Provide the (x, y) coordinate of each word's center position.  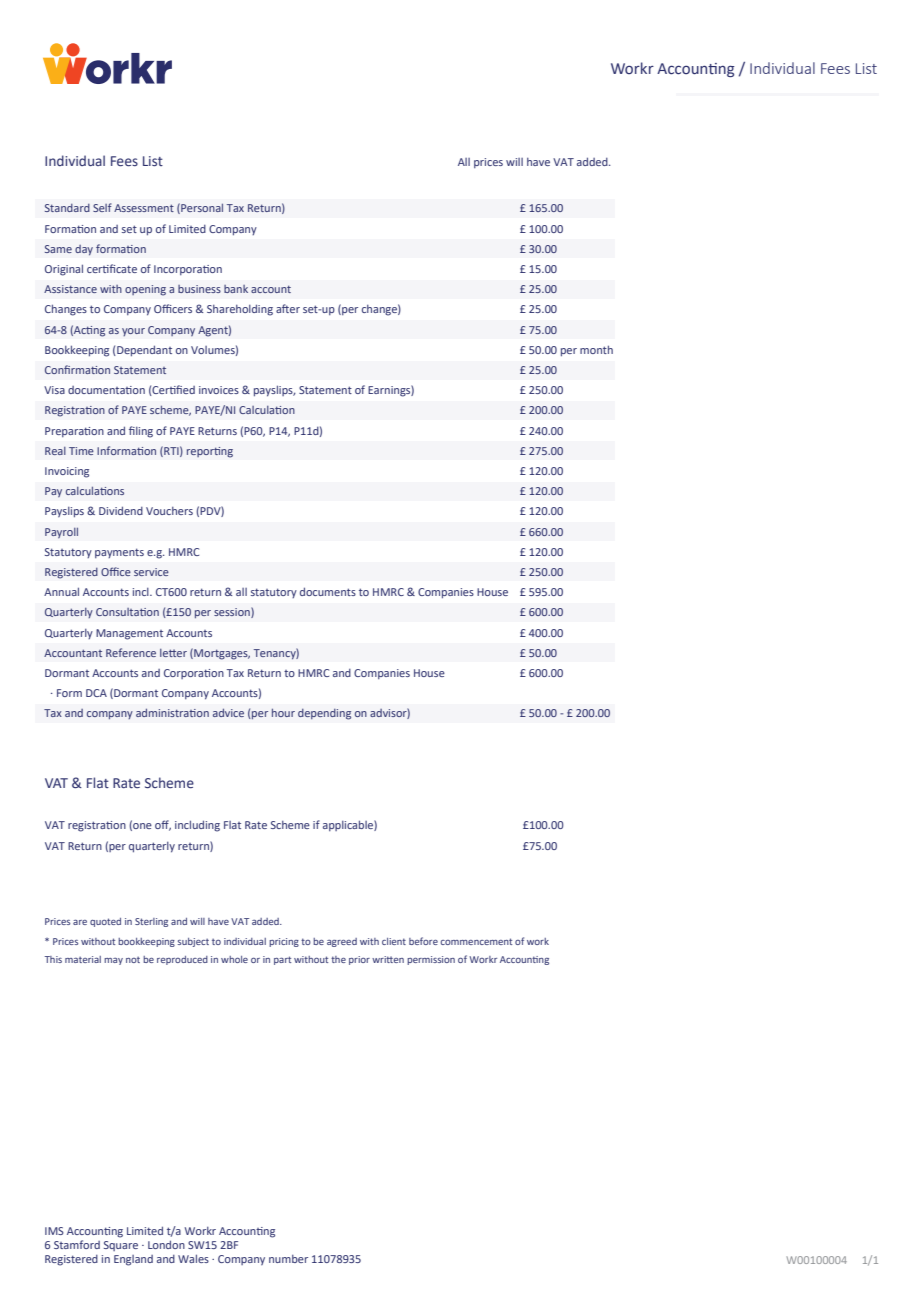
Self (102, 207)
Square (121, 1246)
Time (81, 451)
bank (236, 289)
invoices (219, 390)
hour (283, 713)
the (338, 959)
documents (328, 591)
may (113, 961)
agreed (342, 942)
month (596, 349)
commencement (476, 941)
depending (324, 714)
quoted (105, 922)
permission (431, 960)
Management (129, 634)
